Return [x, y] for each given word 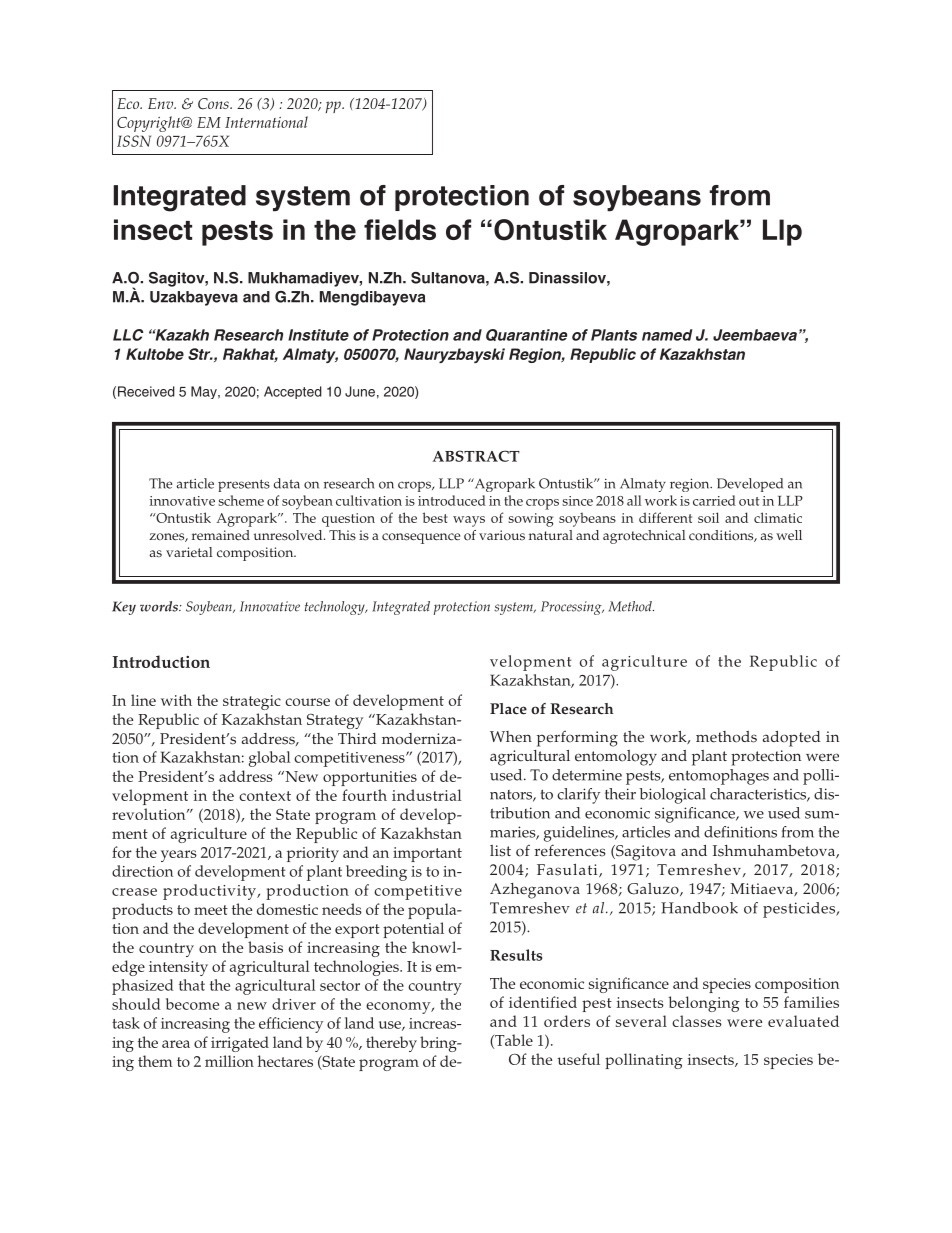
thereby [391, 1044]
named [667, 335]
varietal [189, 552]
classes [697, 1021]
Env [162, 103]
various [502, 535]
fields [400, 229]
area [176, 1044]
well [789, 535]
